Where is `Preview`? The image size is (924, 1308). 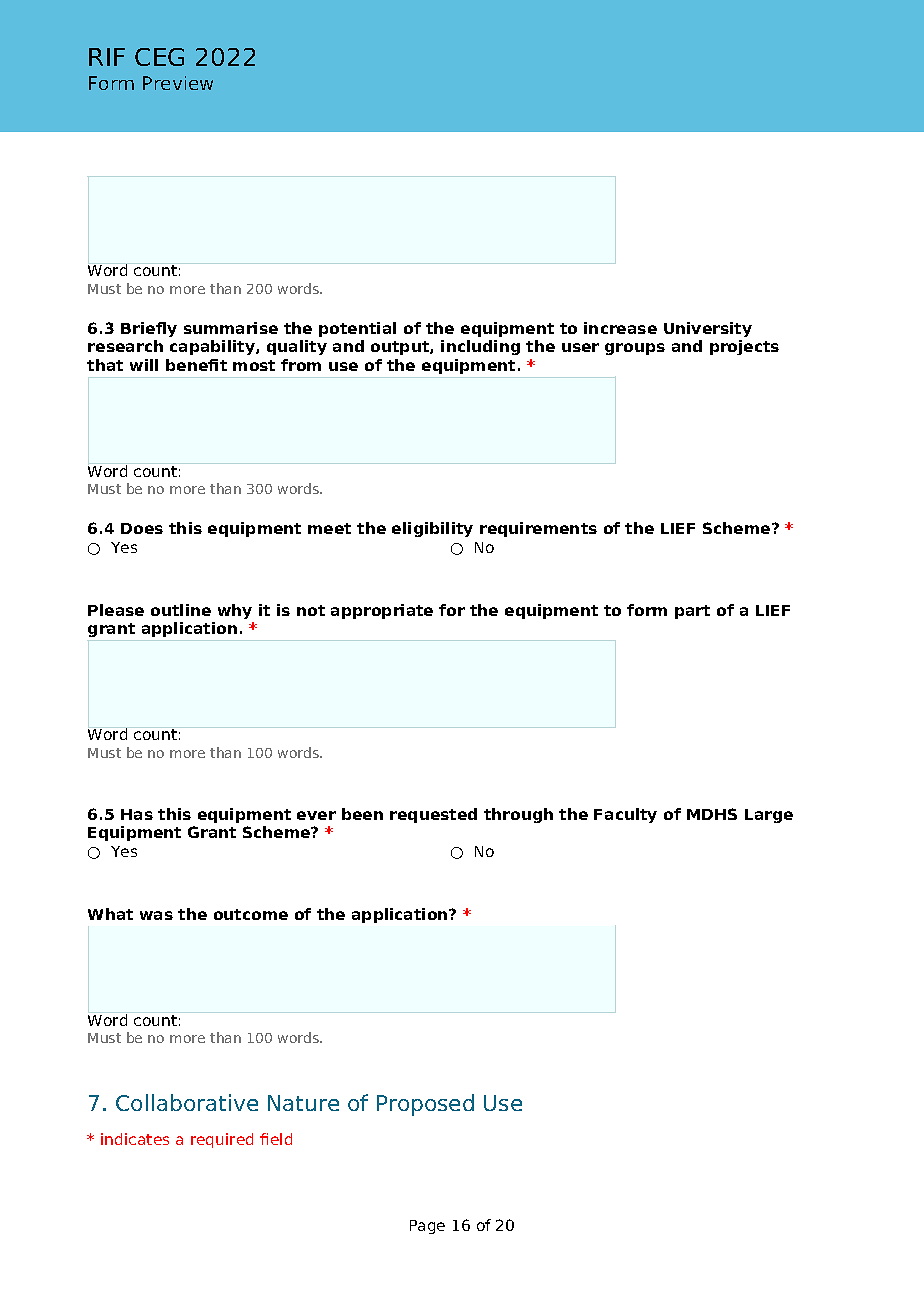 Preview is located at coordinates (178, 83).
